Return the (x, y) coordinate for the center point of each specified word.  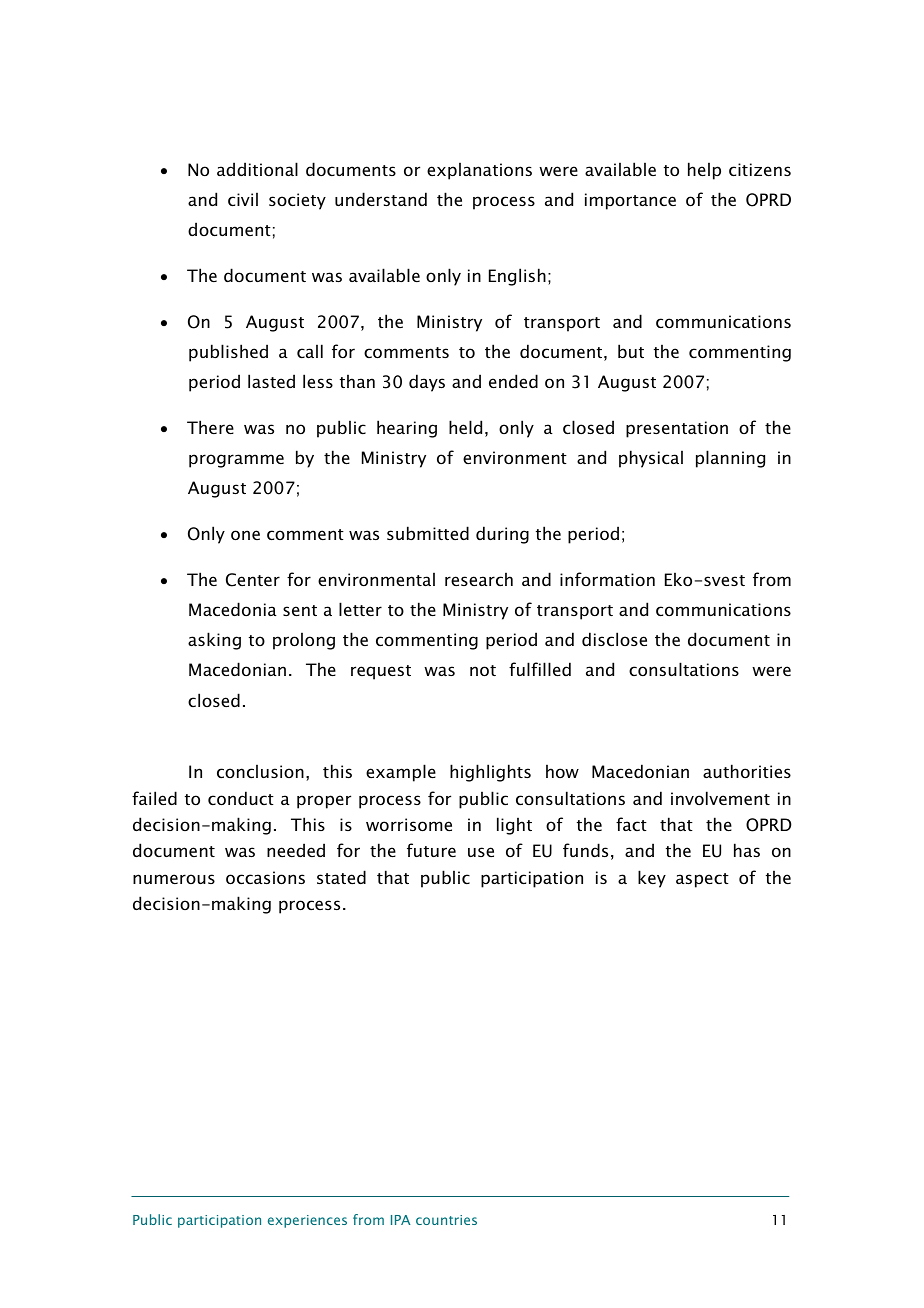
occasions (265, 877)
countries (446, 1220)
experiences (307, 1221)
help (704, 171)
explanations (479, 171)
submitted (428, 533)
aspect (702, 880)
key (652, 879)
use (481, 852)
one (245, 535)
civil (243, 199)
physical (651, 459)
